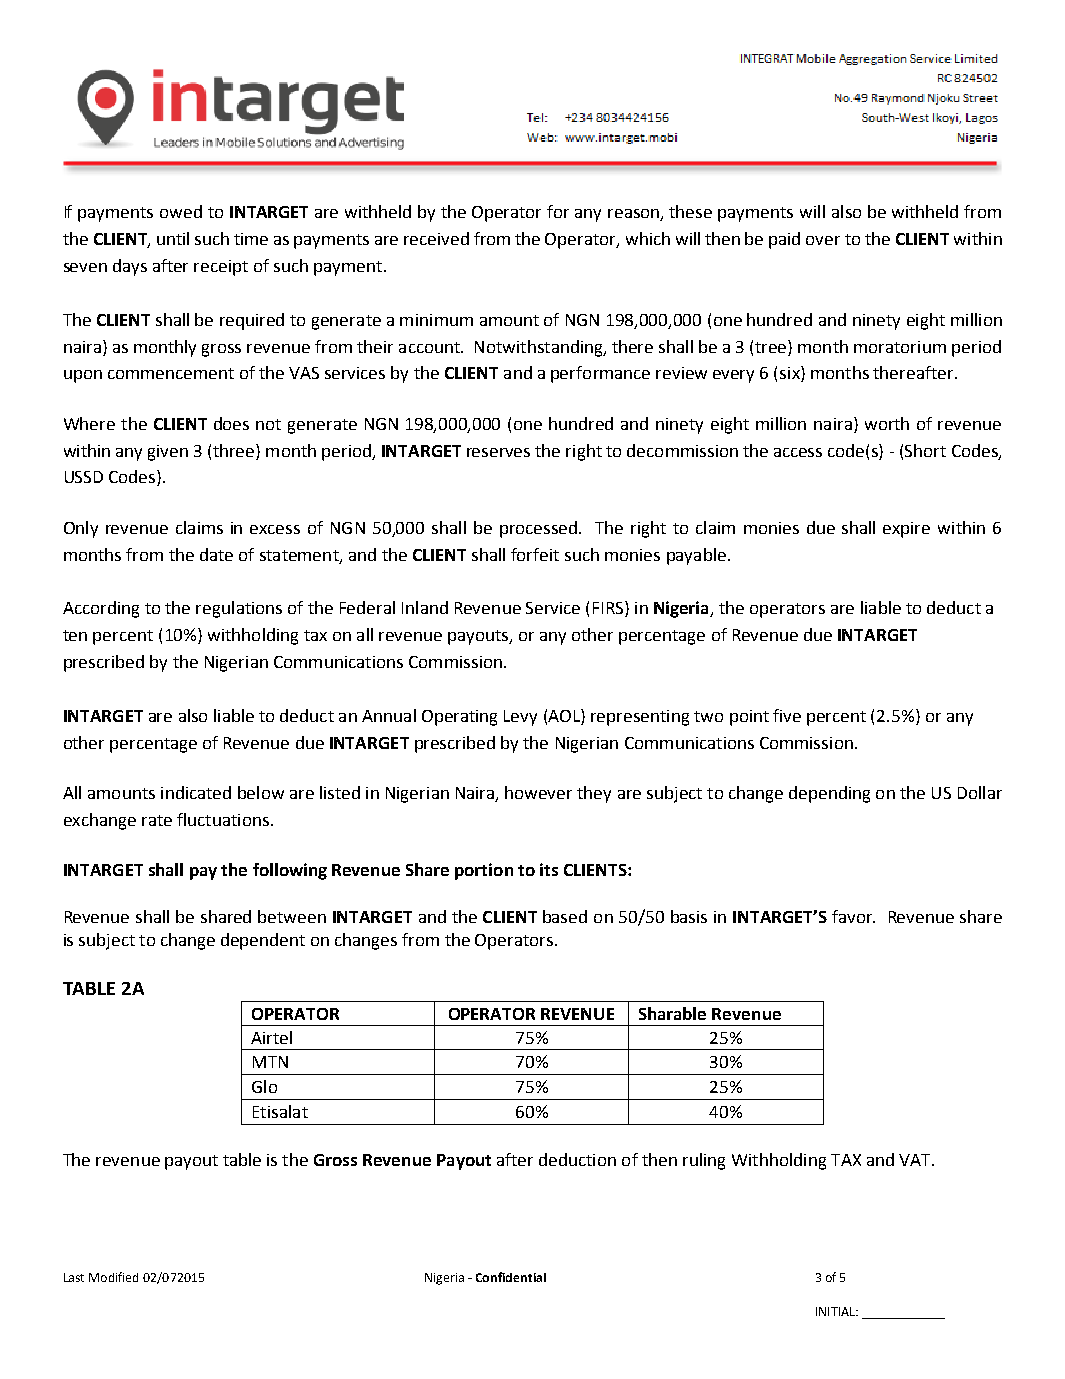 This document has height=1379, width=1065. What do you see at coordinates (113, 1277) in the document?
I see `Modified` at bounding box center [113, 1277].
